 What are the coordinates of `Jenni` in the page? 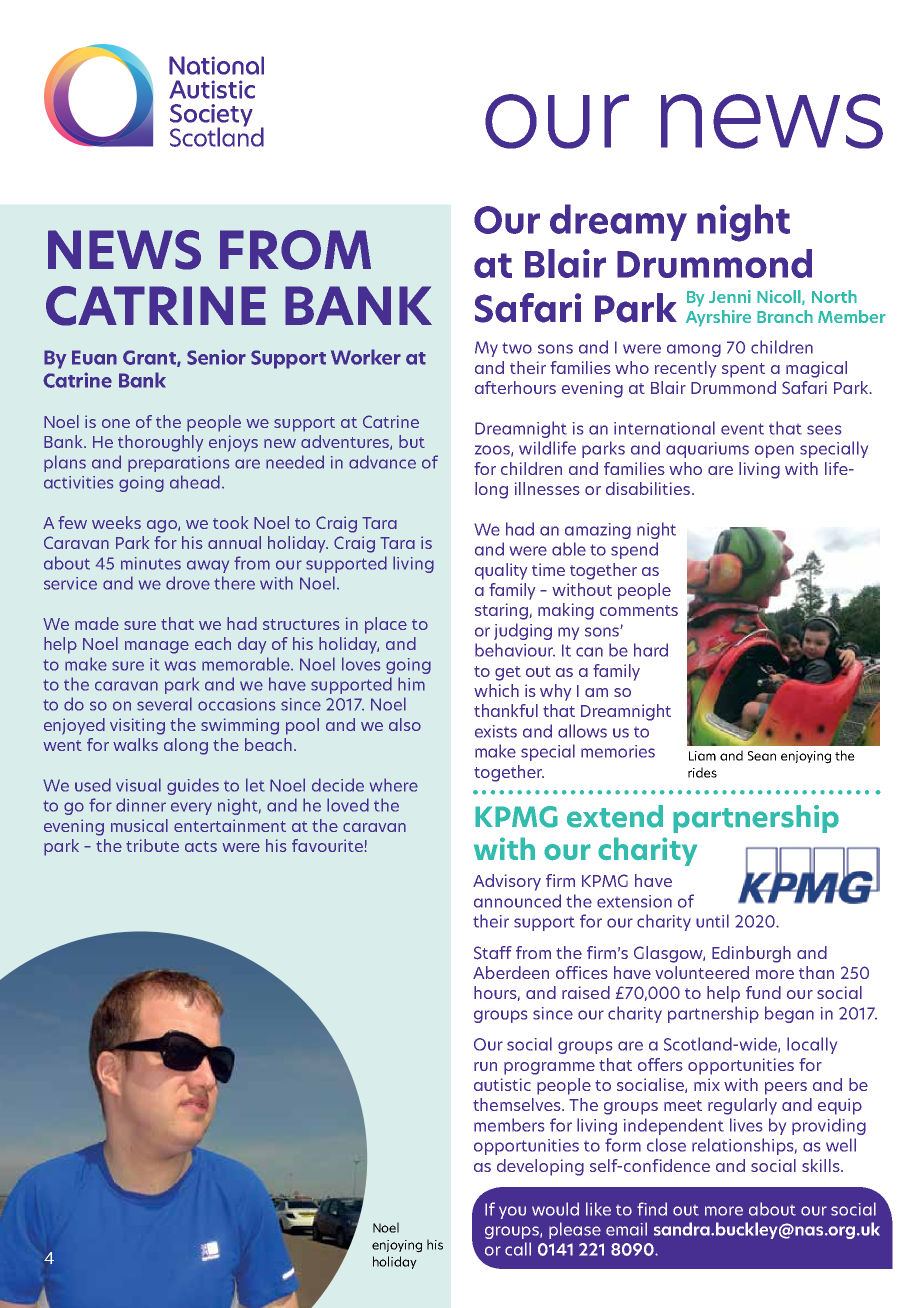 It's located at (730, 296).
